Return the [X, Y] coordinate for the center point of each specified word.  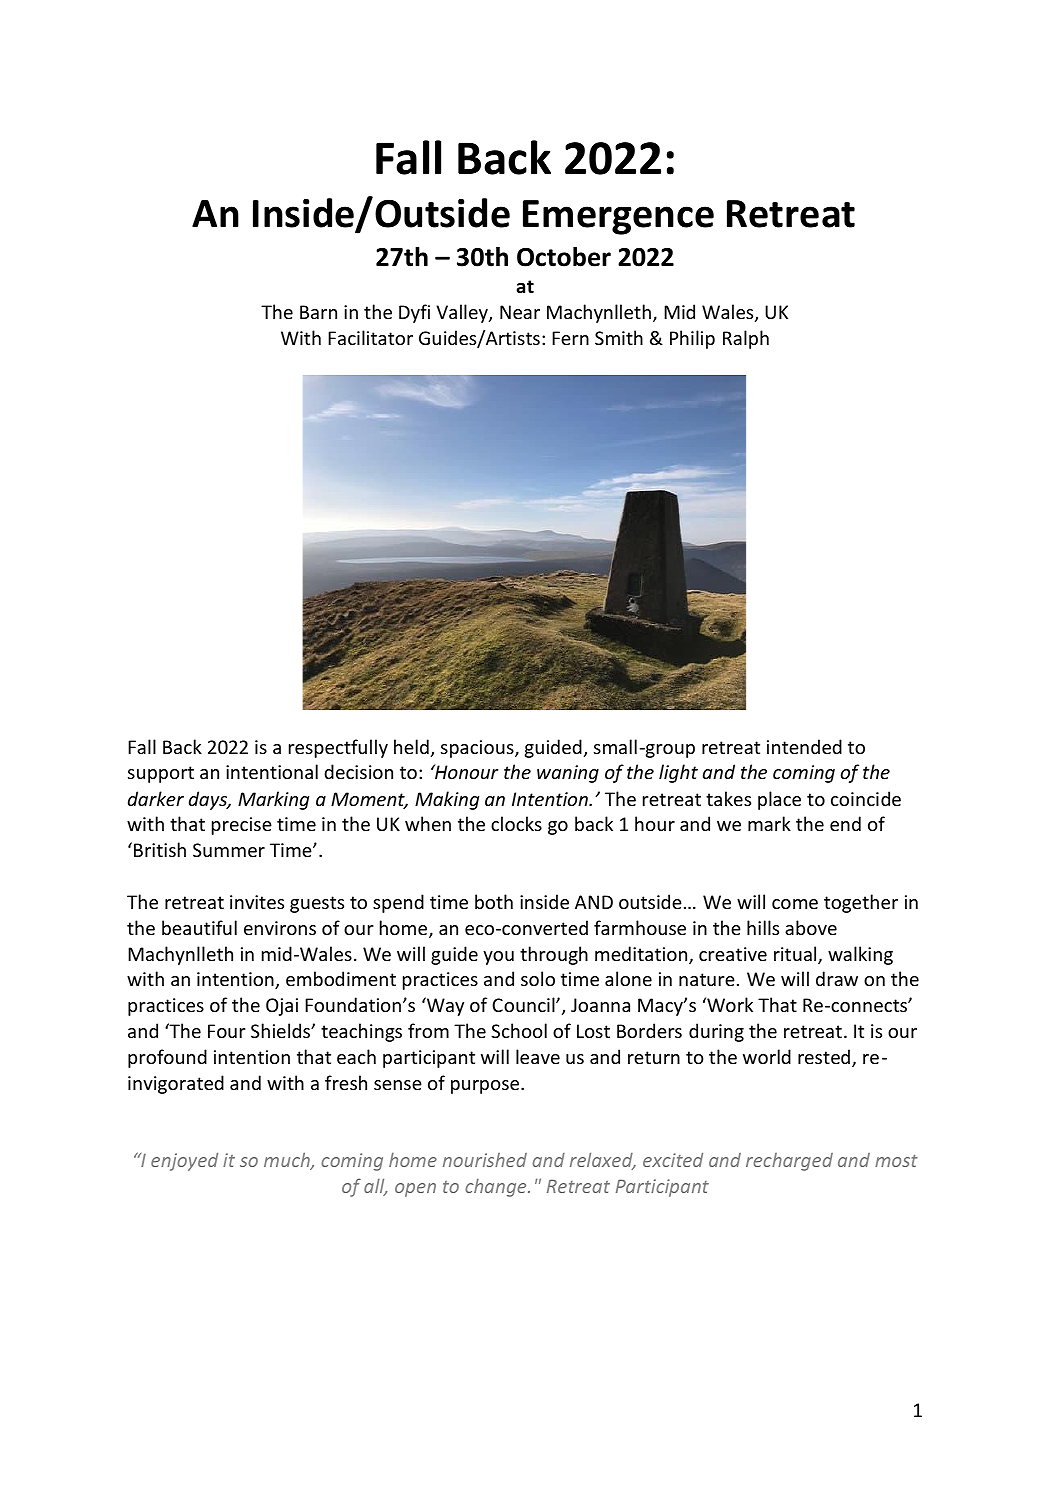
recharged [789, 1162]
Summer [229, 850]
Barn [318, 312]
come [795, 904]
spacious [478, 749]
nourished [485, 1160]
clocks [516, 823]
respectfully [338, 748]
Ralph [746, 339]
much [288, 1161]
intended [804, 746]
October [564, 257]
